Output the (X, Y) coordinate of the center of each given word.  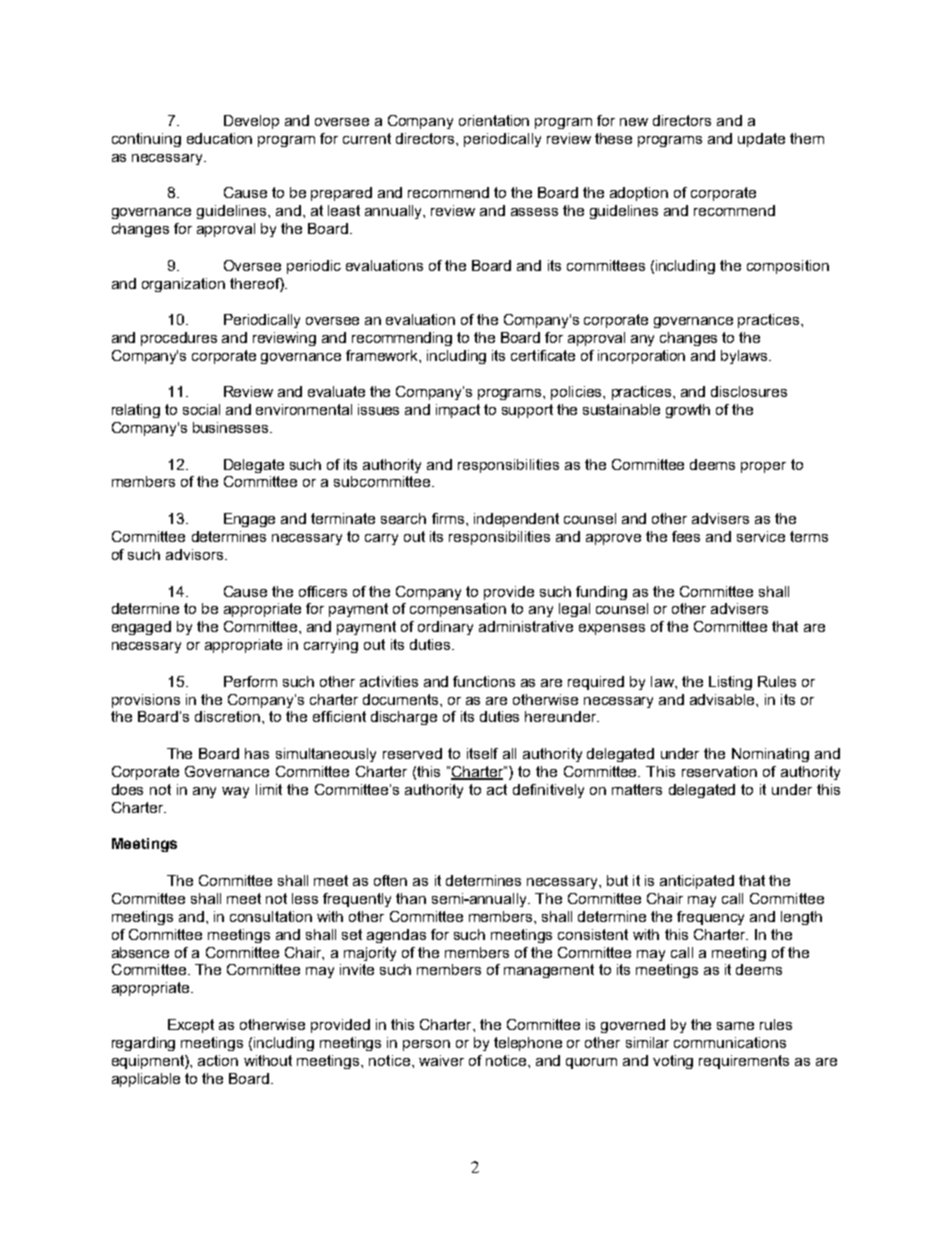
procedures (179, 339)
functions (484, 681)
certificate (543, 355)
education (219, 138)
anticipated (697, 882)
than (411, 898)
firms (449, 518)
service (761, 536)
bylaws (745, 357)
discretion (227, 716)
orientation (494, 120)
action (218, 1060)
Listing (730, 683)
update (761, 140)
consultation (271, 916)
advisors (196, 554)
